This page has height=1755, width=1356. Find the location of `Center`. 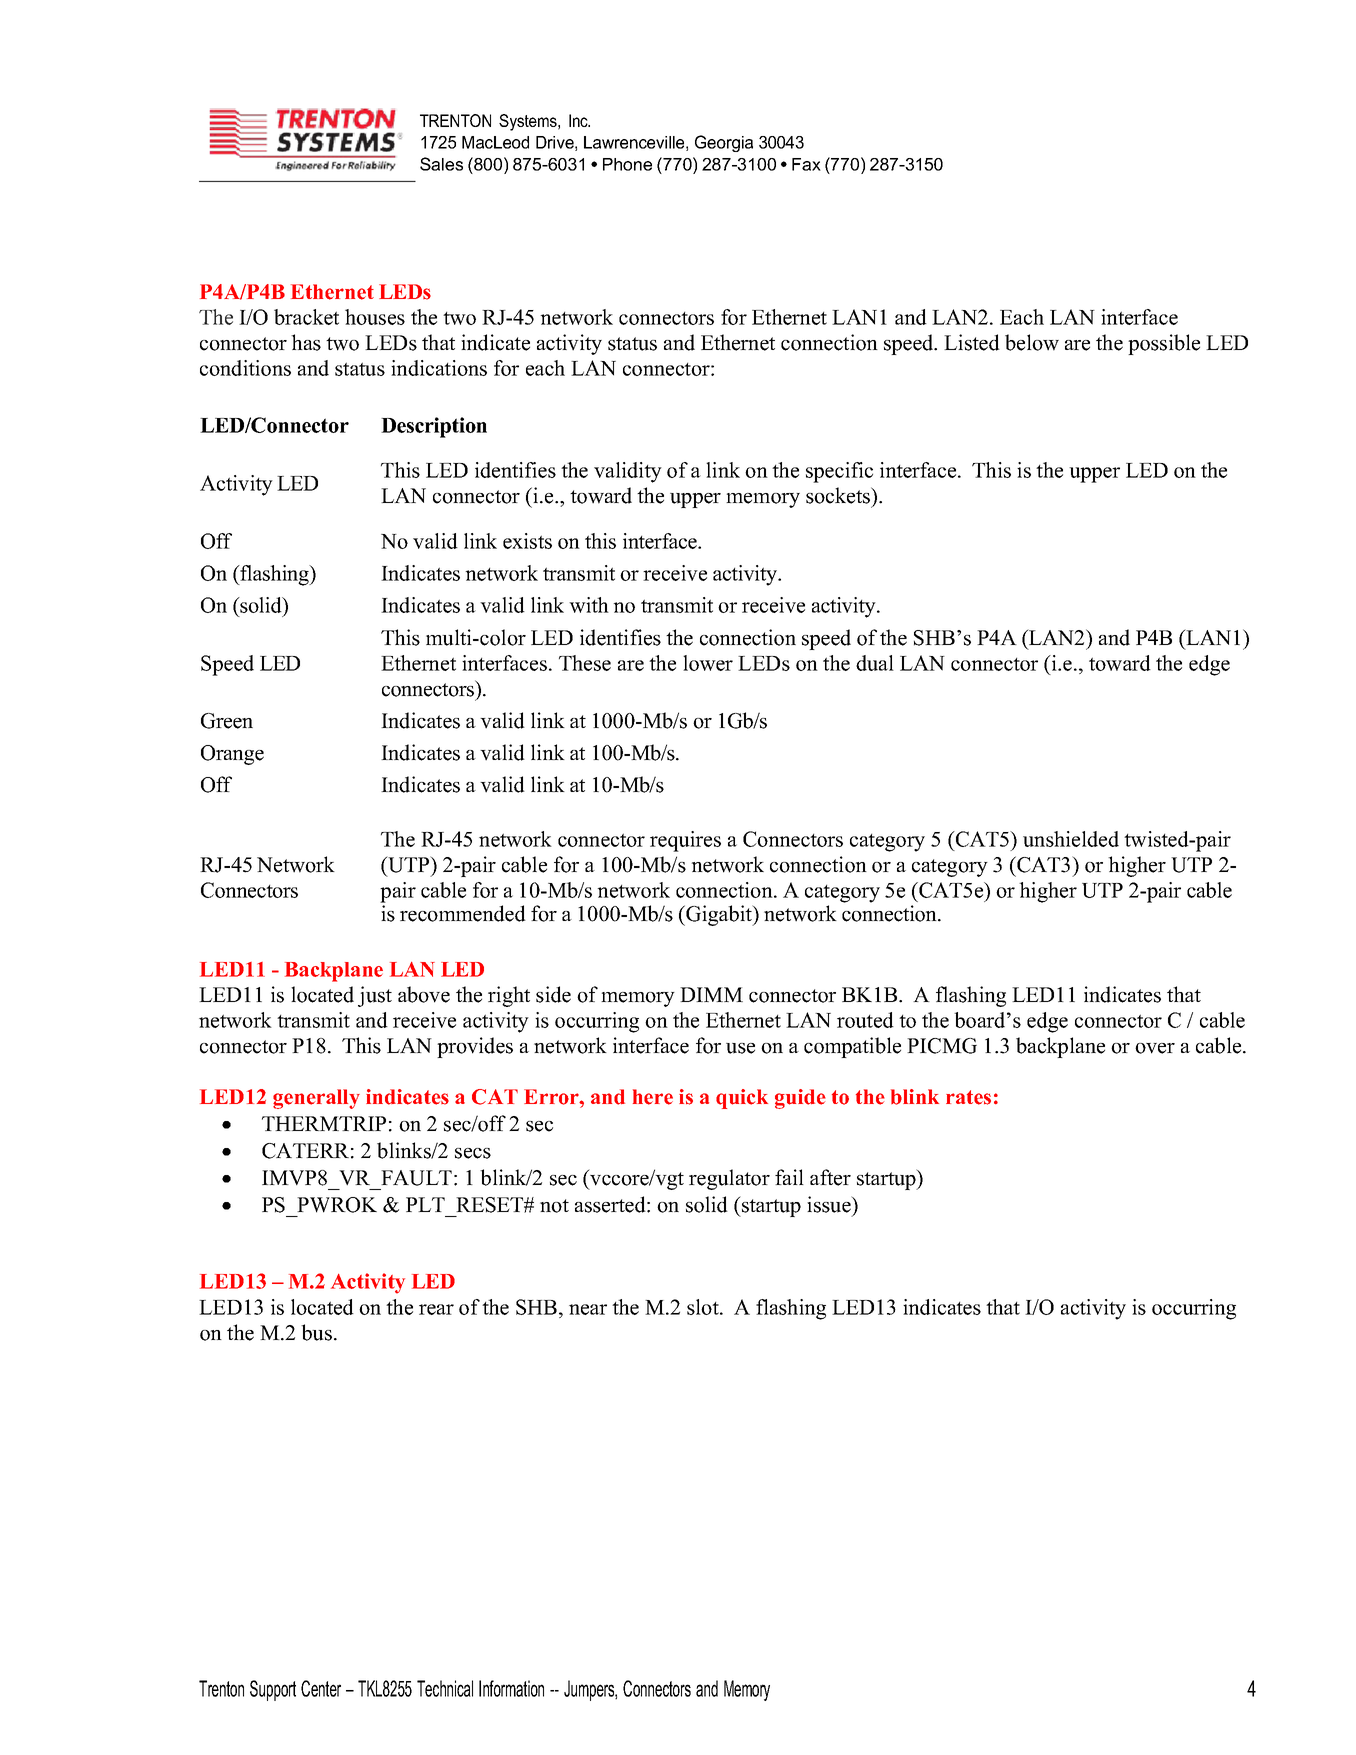

Center is located at coordinates (321, 1688).
